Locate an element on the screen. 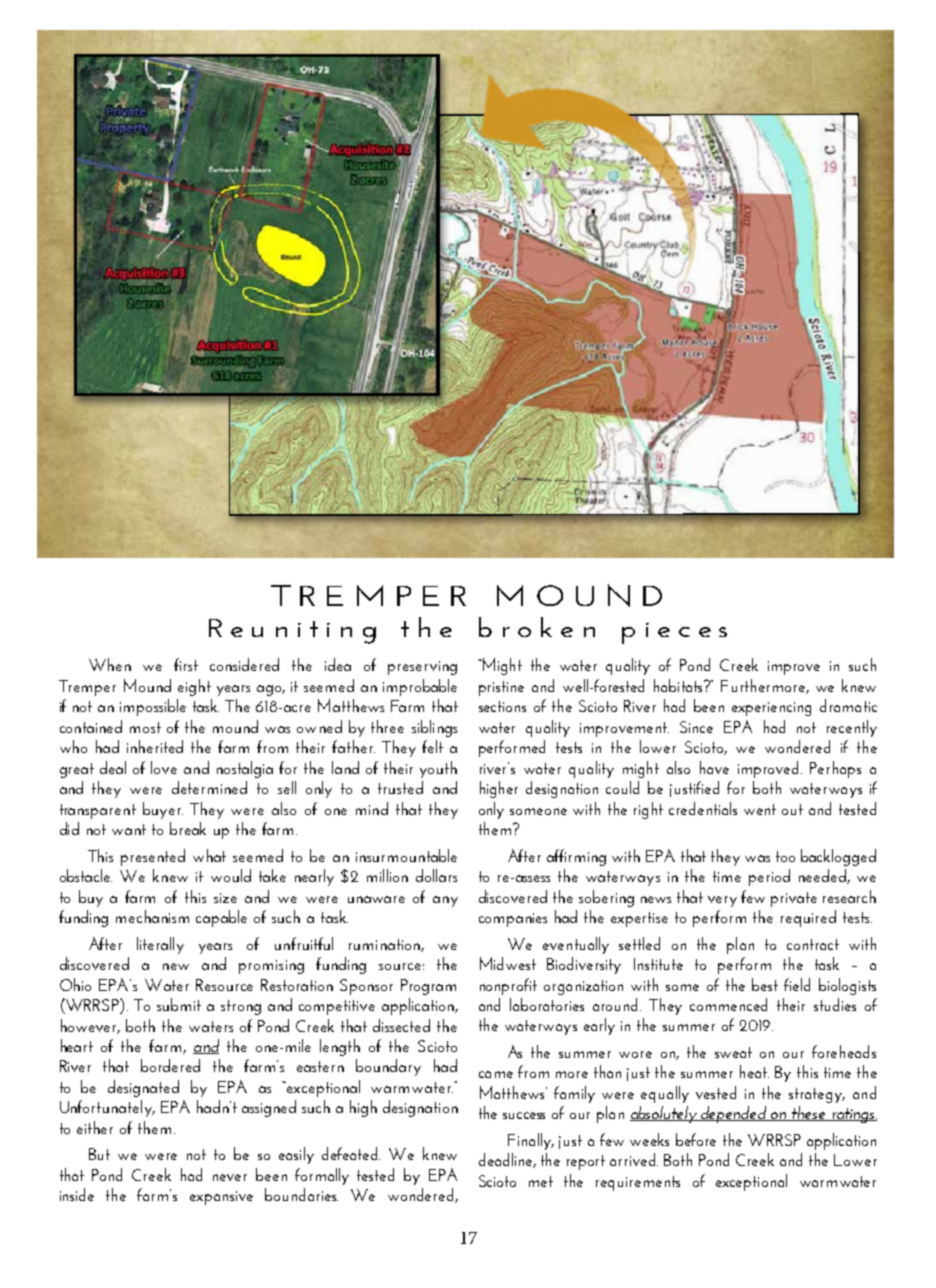 The height and width of the screenshot is (1288, 936). habitats is located at coordinates (679, 685).
